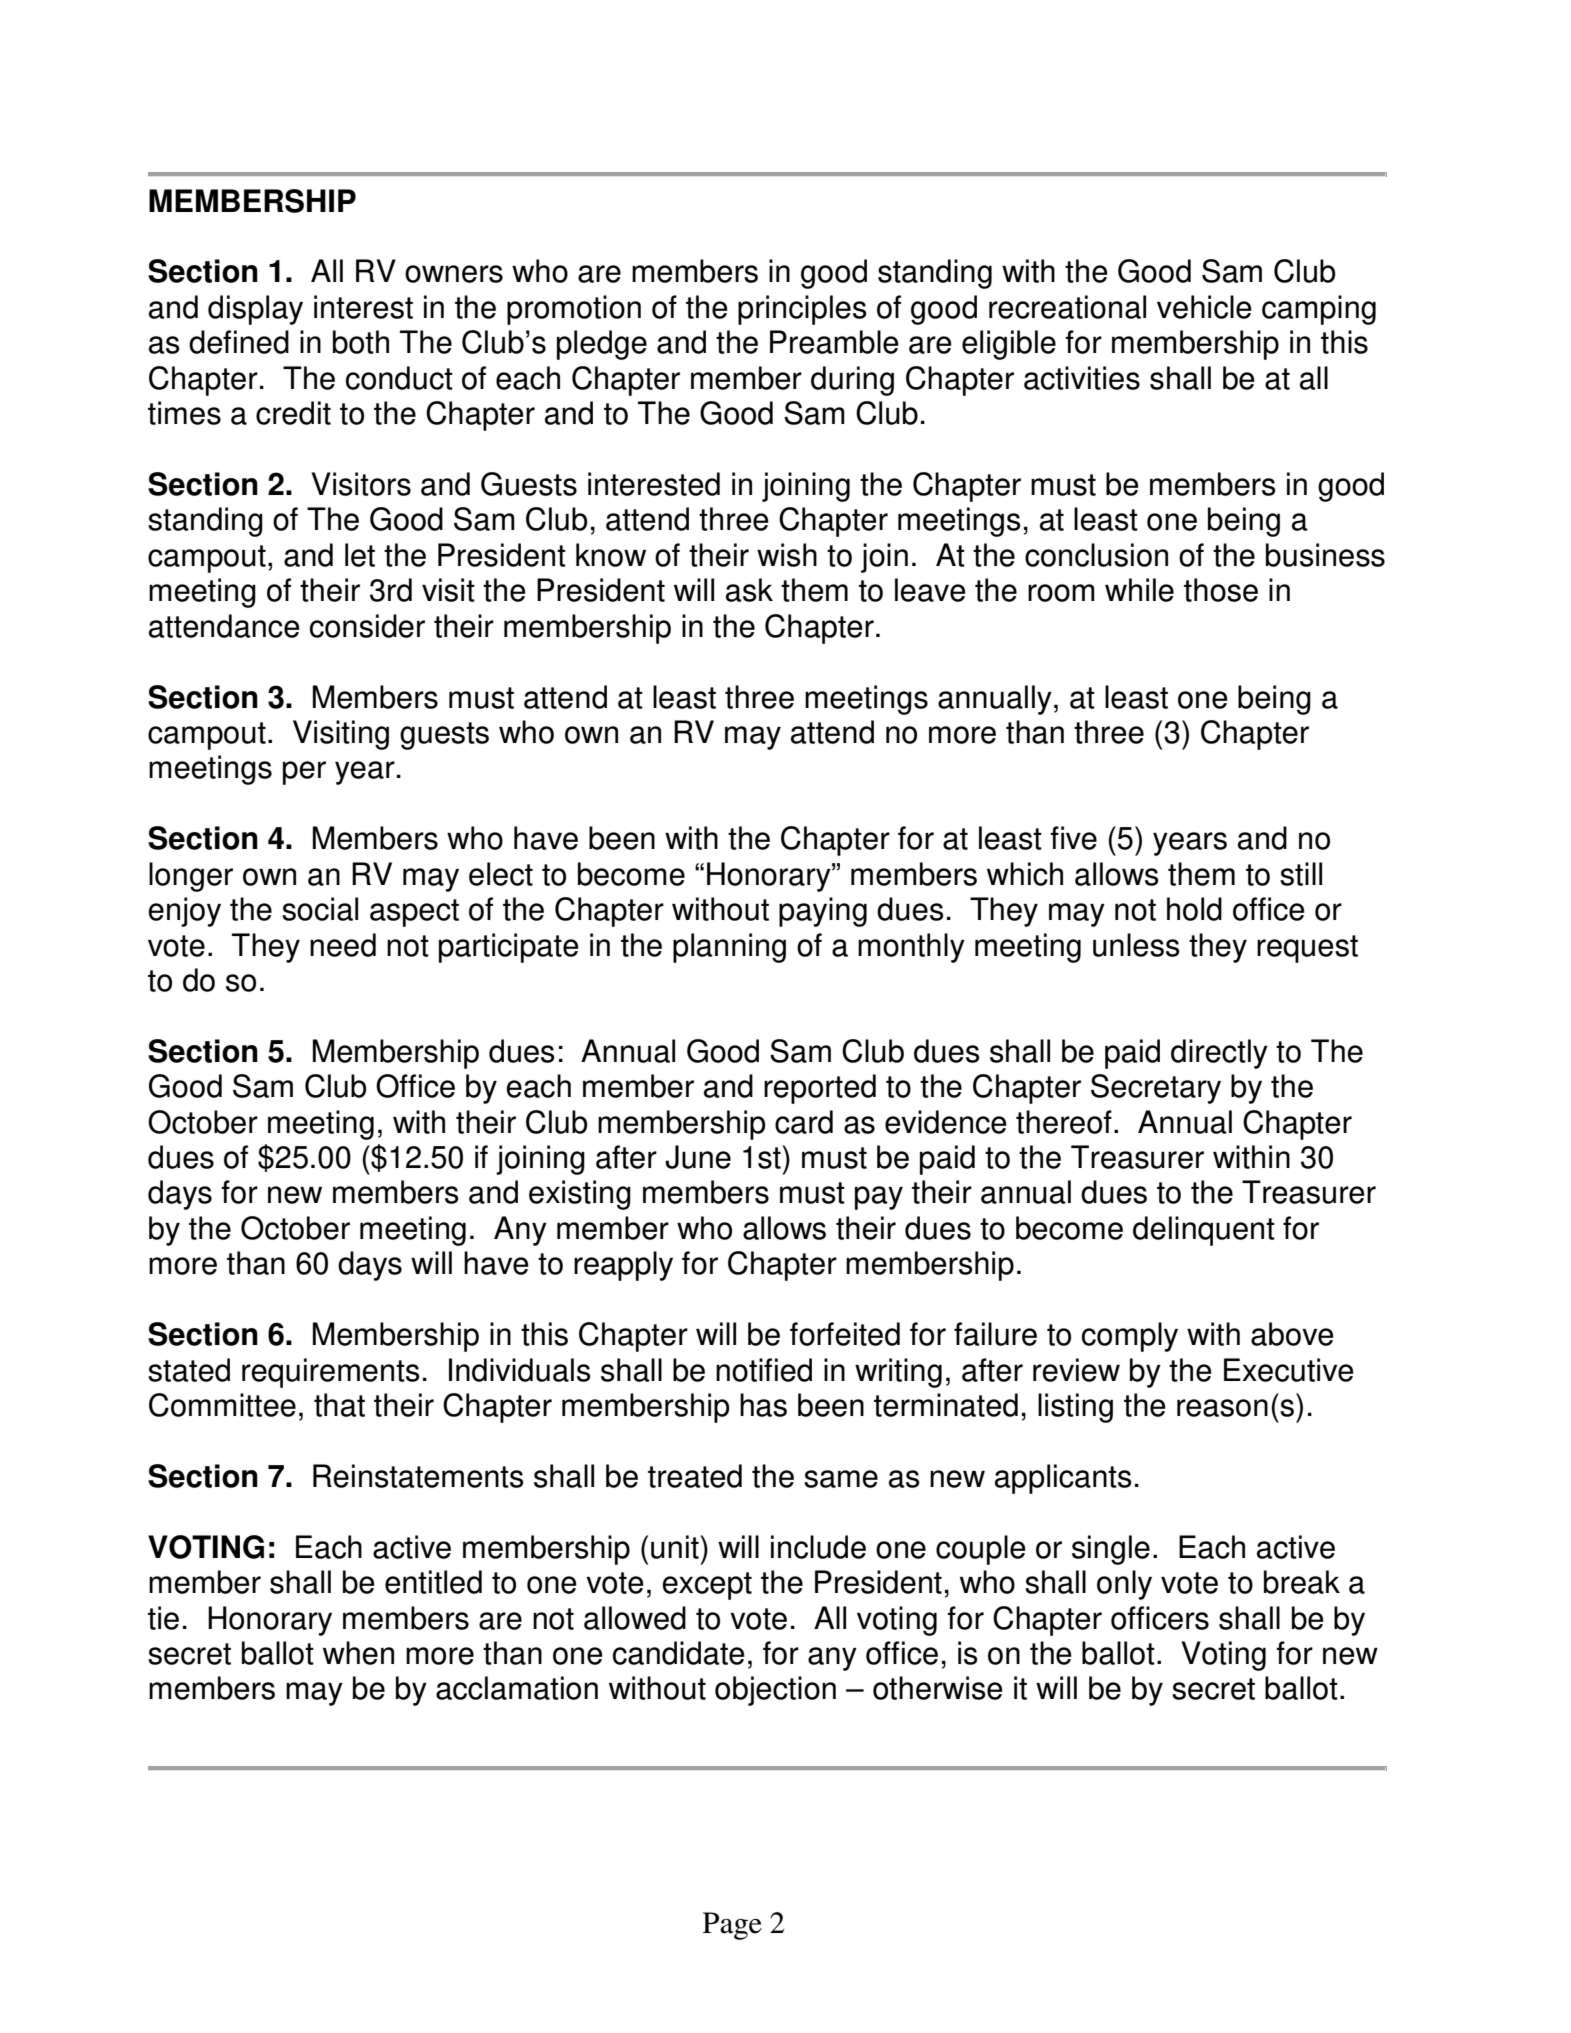  I want to click on requirements, so click(331, 1373).
